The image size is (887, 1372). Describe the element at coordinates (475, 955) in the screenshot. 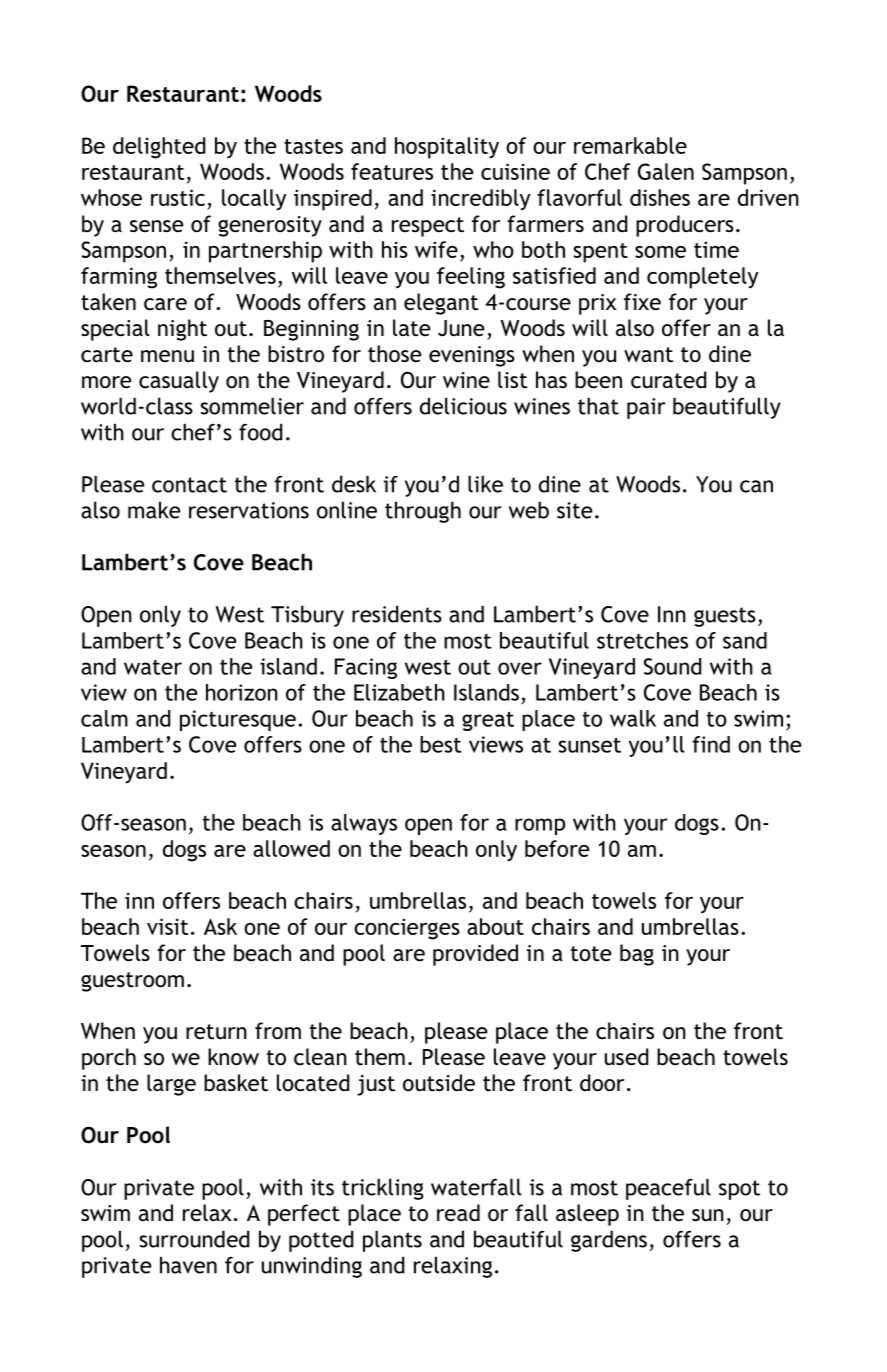

I see `provided` at that location.
